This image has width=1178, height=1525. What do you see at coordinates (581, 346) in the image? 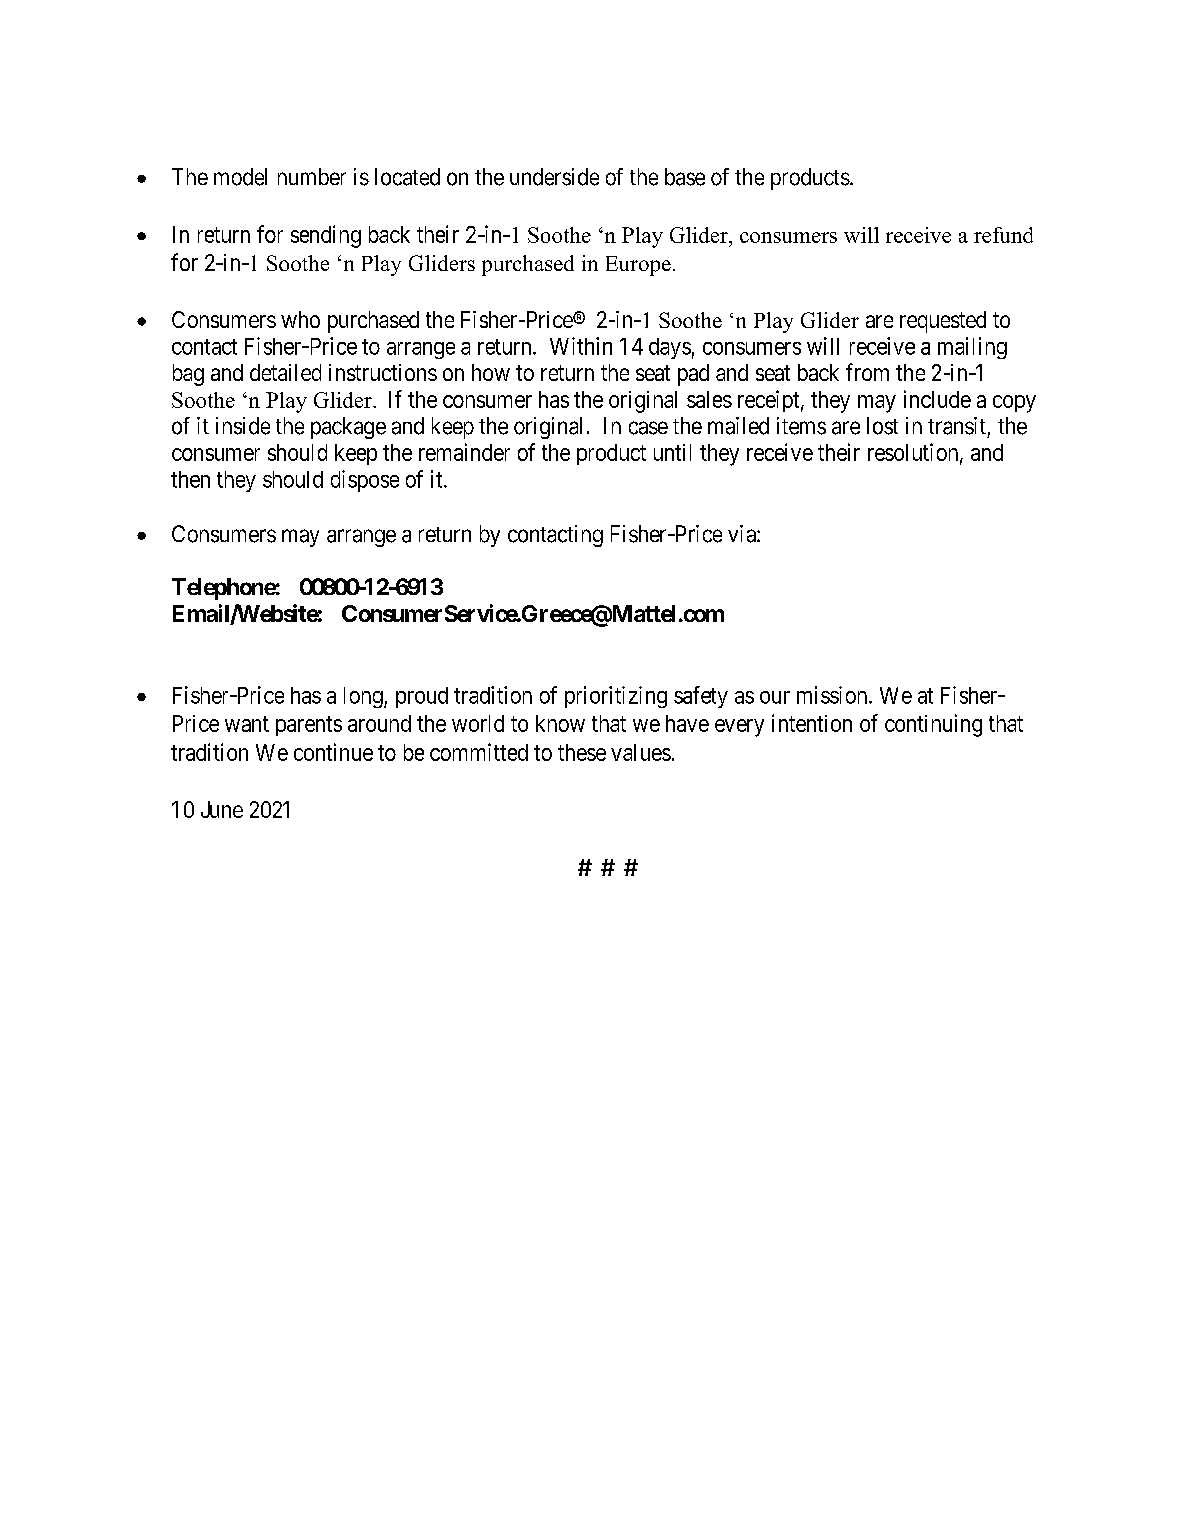
I see `Within` at bounding box center [581, 346].
